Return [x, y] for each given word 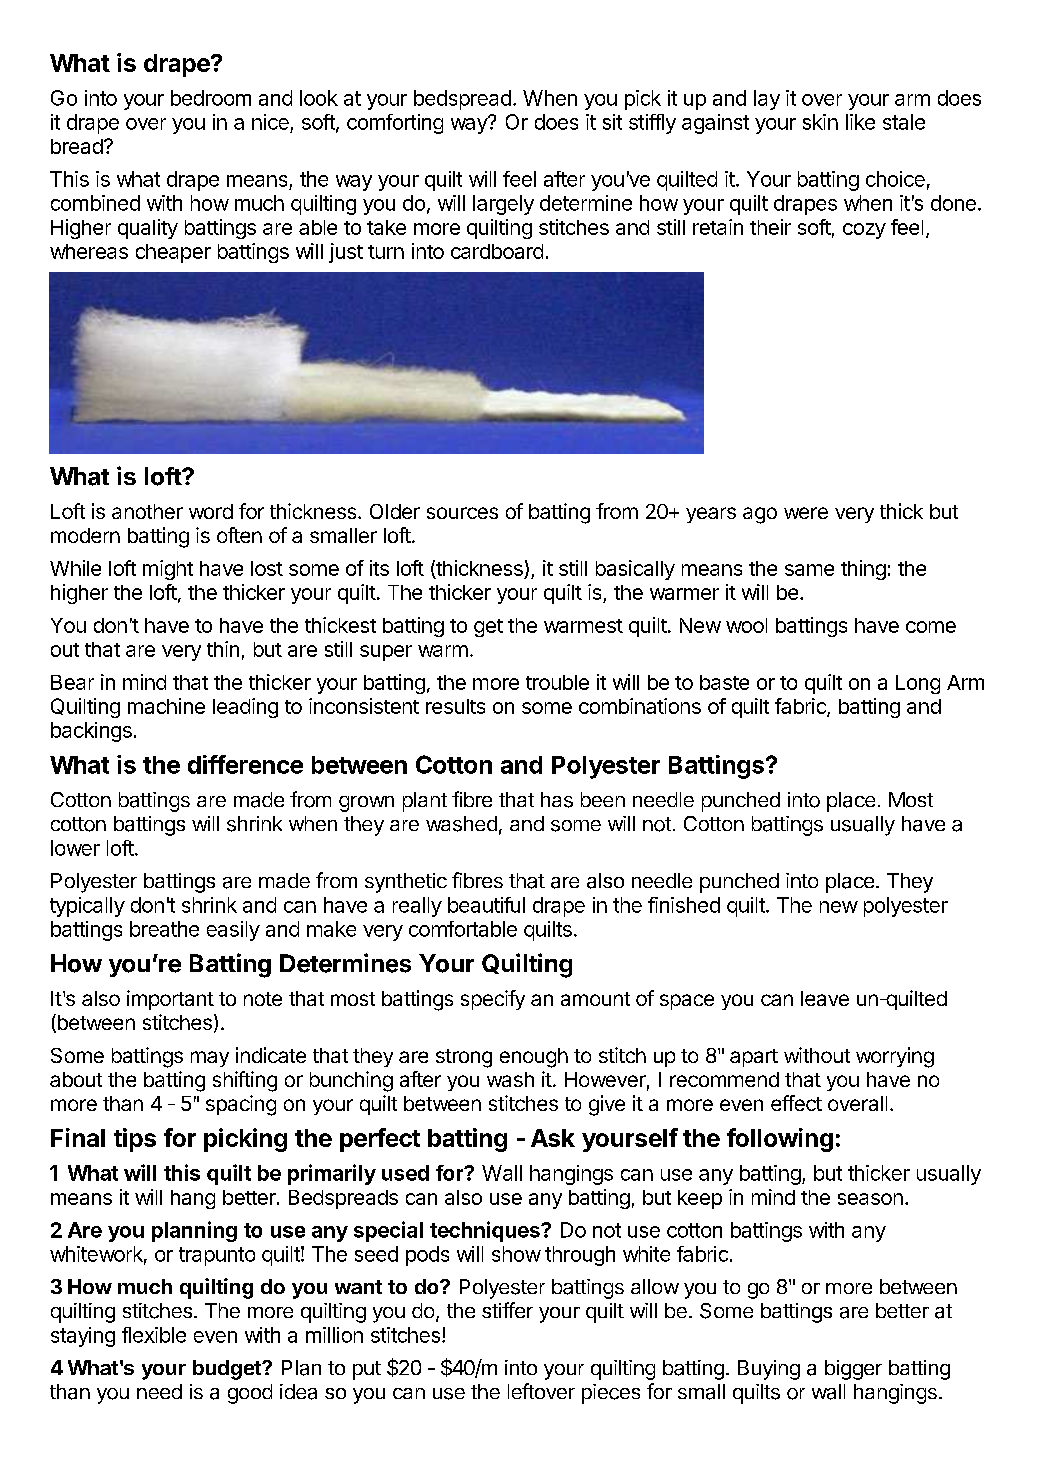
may [210, 1059]
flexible [154, 1335]
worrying [895, 1057]
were [806, 513]
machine [166, 706]
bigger [853, 1370]
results [455, 706]
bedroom [211, 98]
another [147, 511]
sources [462, 513]
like [860, 122]
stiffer [507, 1310]
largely [503, 205]
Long [918, 684]
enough [534, 1058]
